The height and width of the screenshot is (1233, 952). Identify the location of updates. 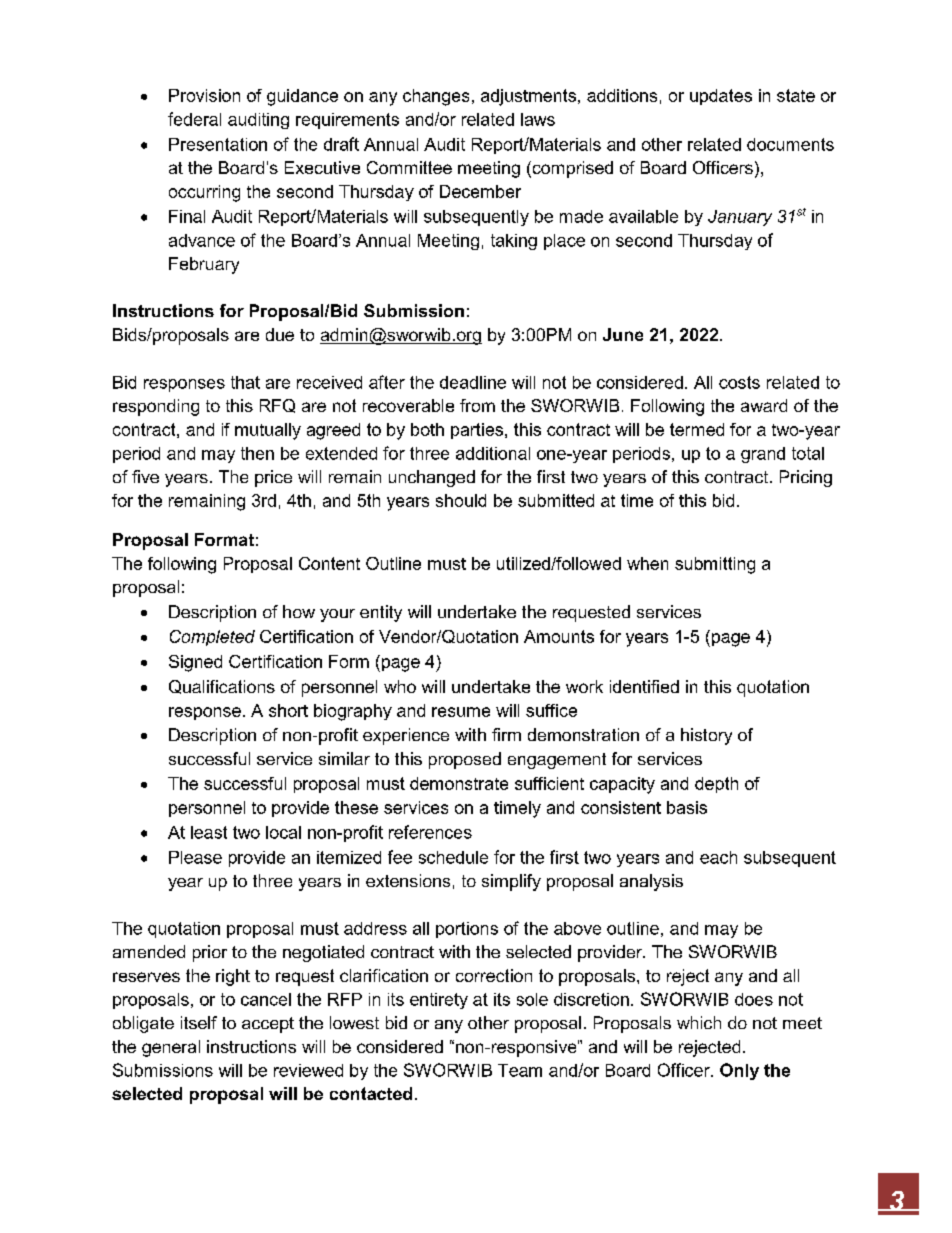
(721, 97).
